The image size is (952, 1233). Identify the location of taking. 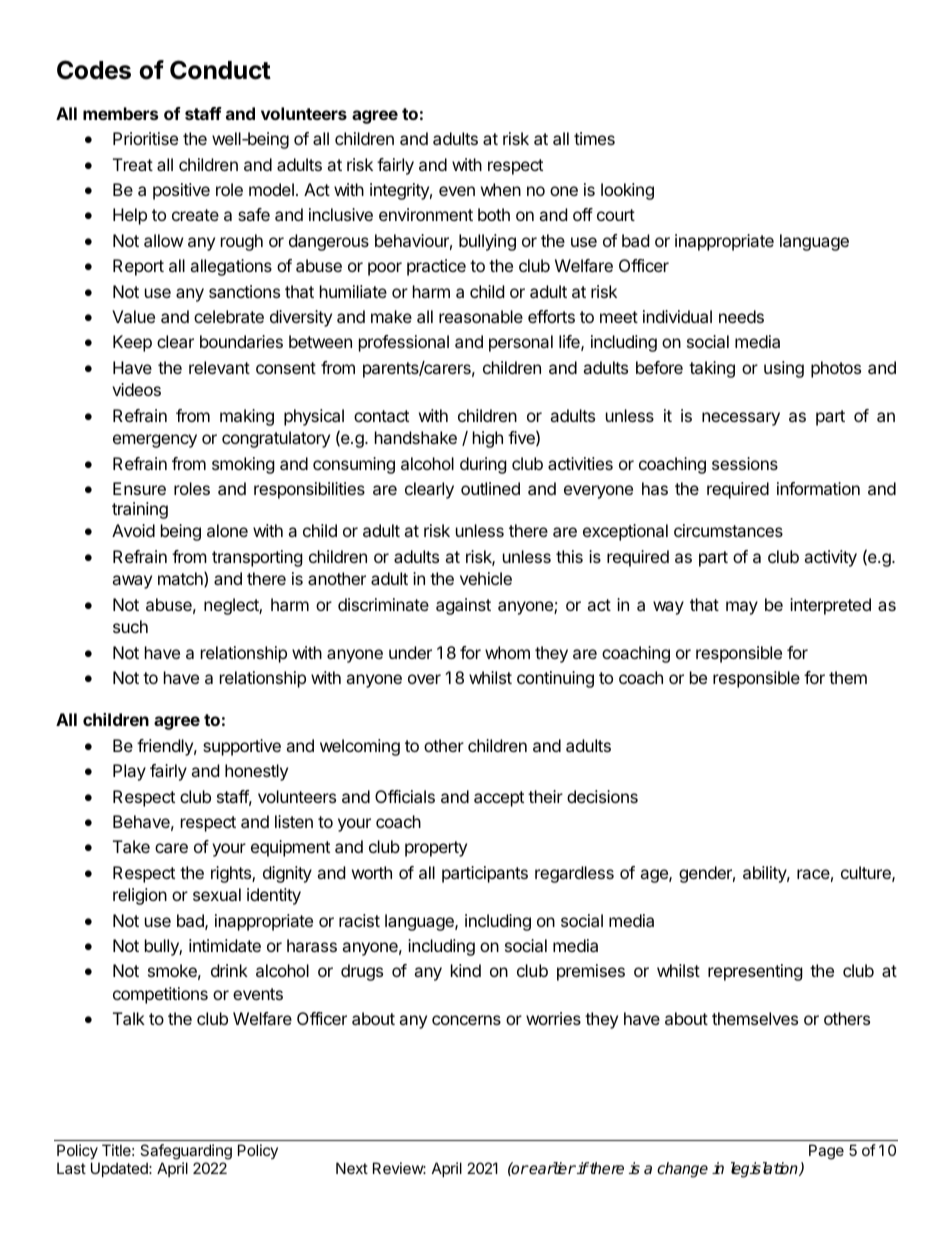
(712, 369).
